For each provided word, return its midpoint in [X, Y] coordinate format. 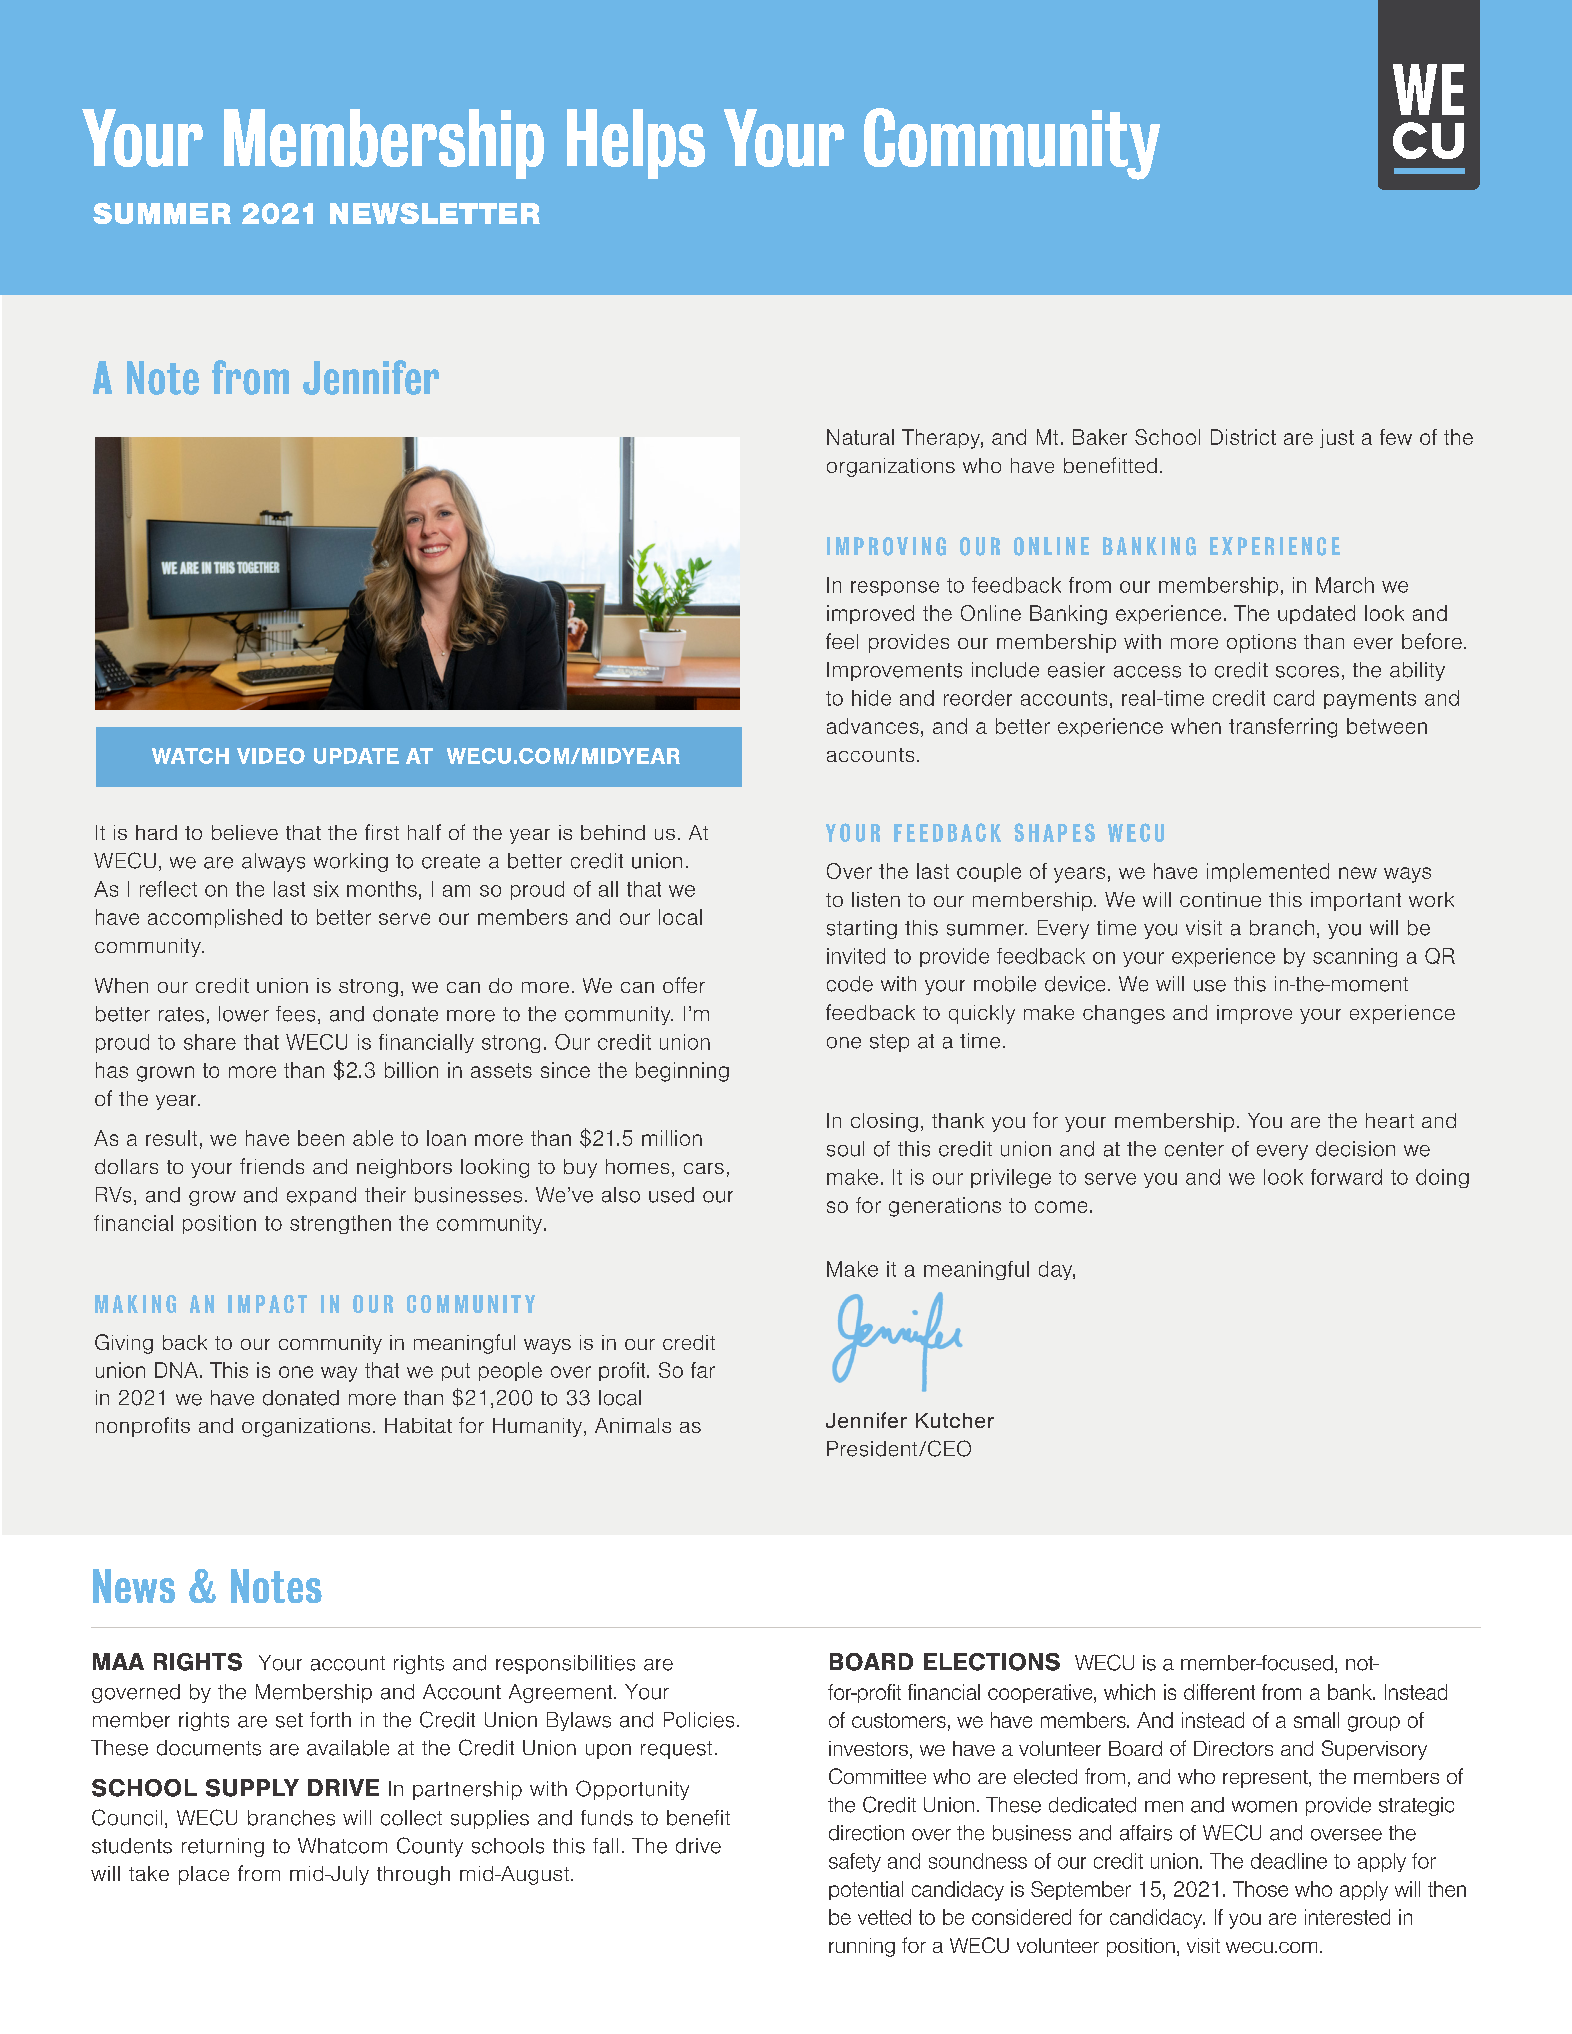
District [1243, 437]
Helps [636, 144]
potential [866, 1890]
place [204, 1875]
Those [1260, 1889]
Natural [860, 437]
